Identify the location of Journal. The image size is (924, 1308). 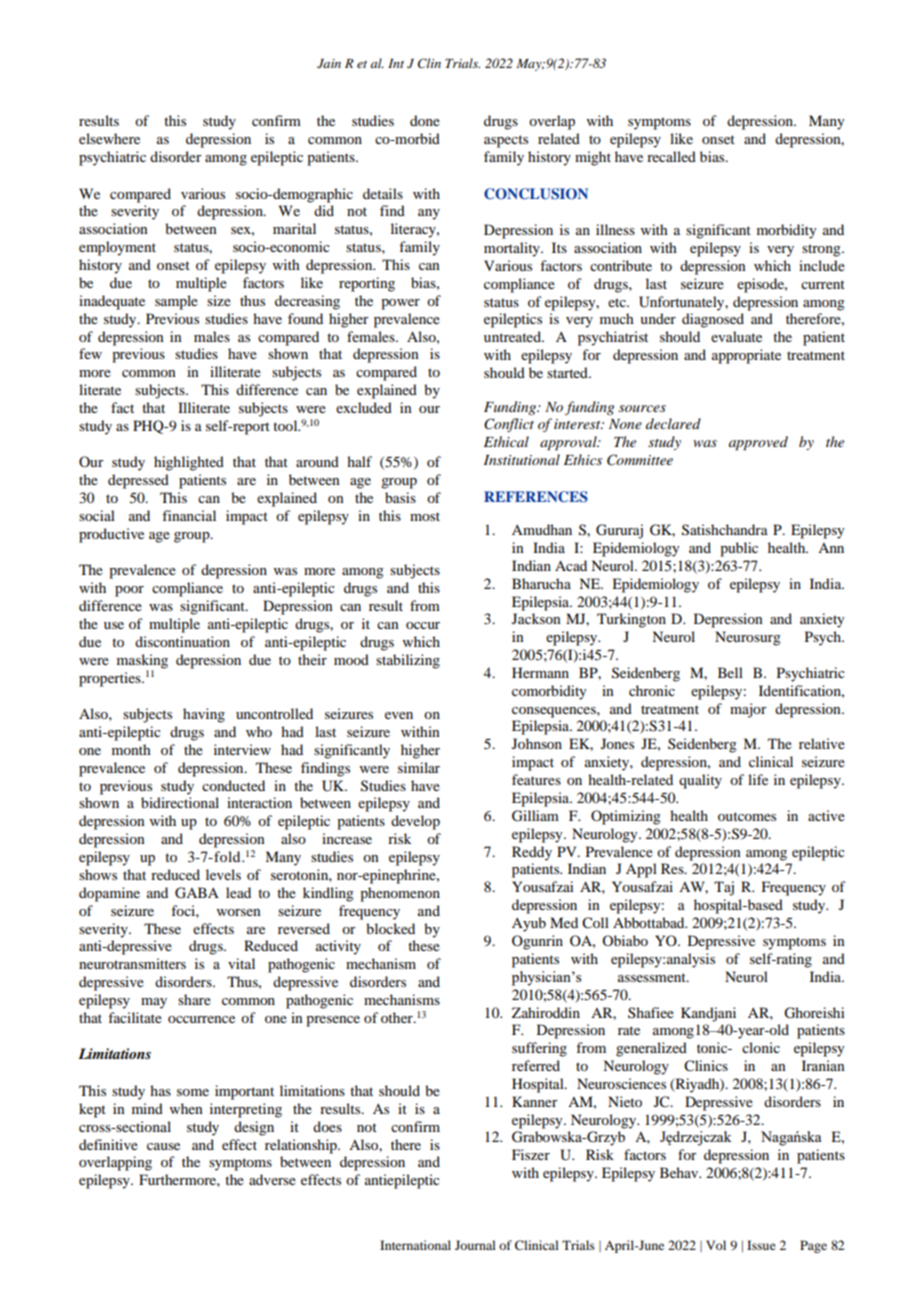
(475, 1245).
